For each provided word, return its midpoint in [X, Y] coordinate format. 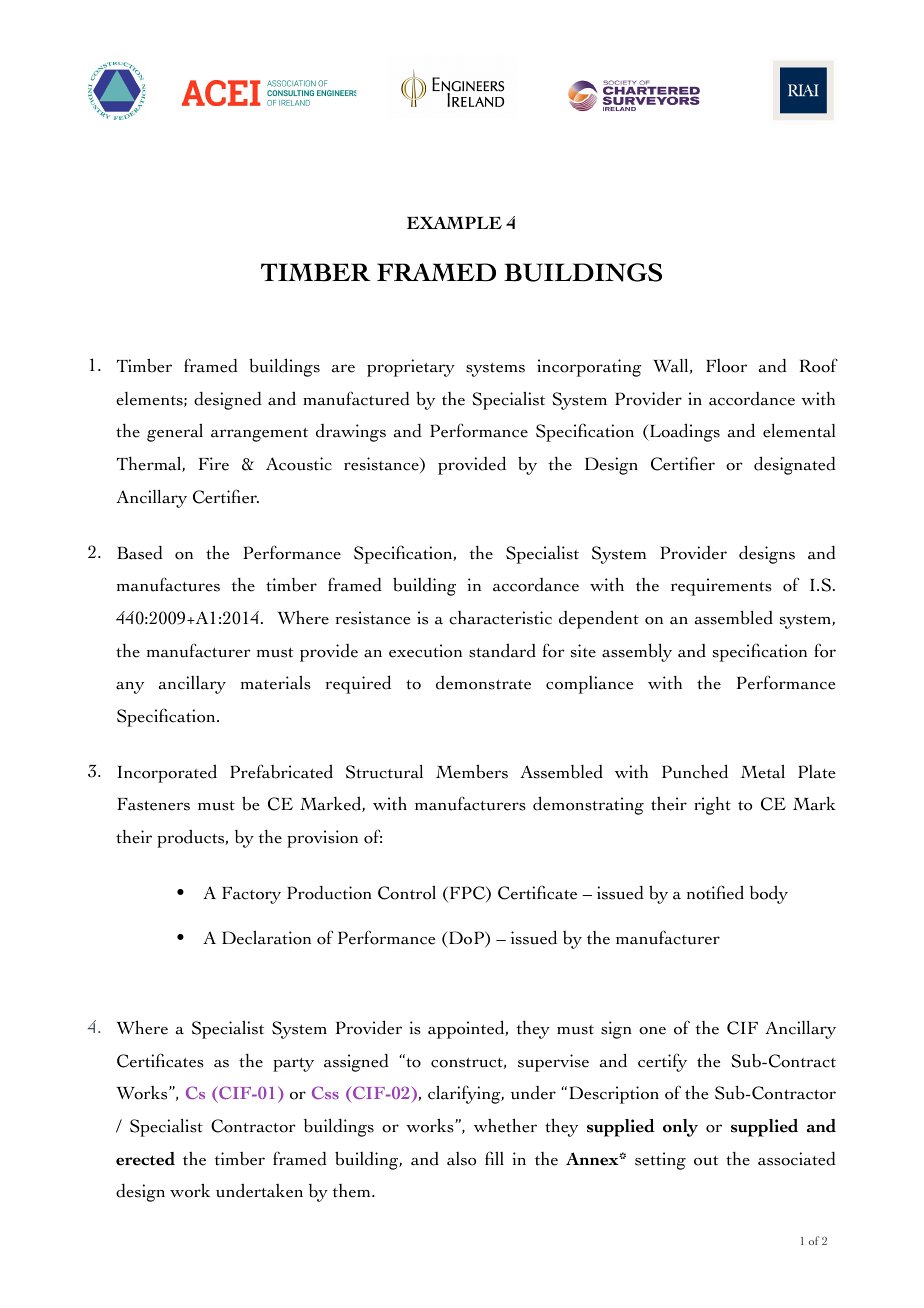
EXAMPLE [454, 222]
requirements [721, 587]
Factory [251, 895]
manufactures [168, 584]
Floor [726, 366]
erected [145, 1159]
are [343, 368]
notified [715, 892]
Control [407, 893]
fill [494, 1158]
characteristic [500, 618]
